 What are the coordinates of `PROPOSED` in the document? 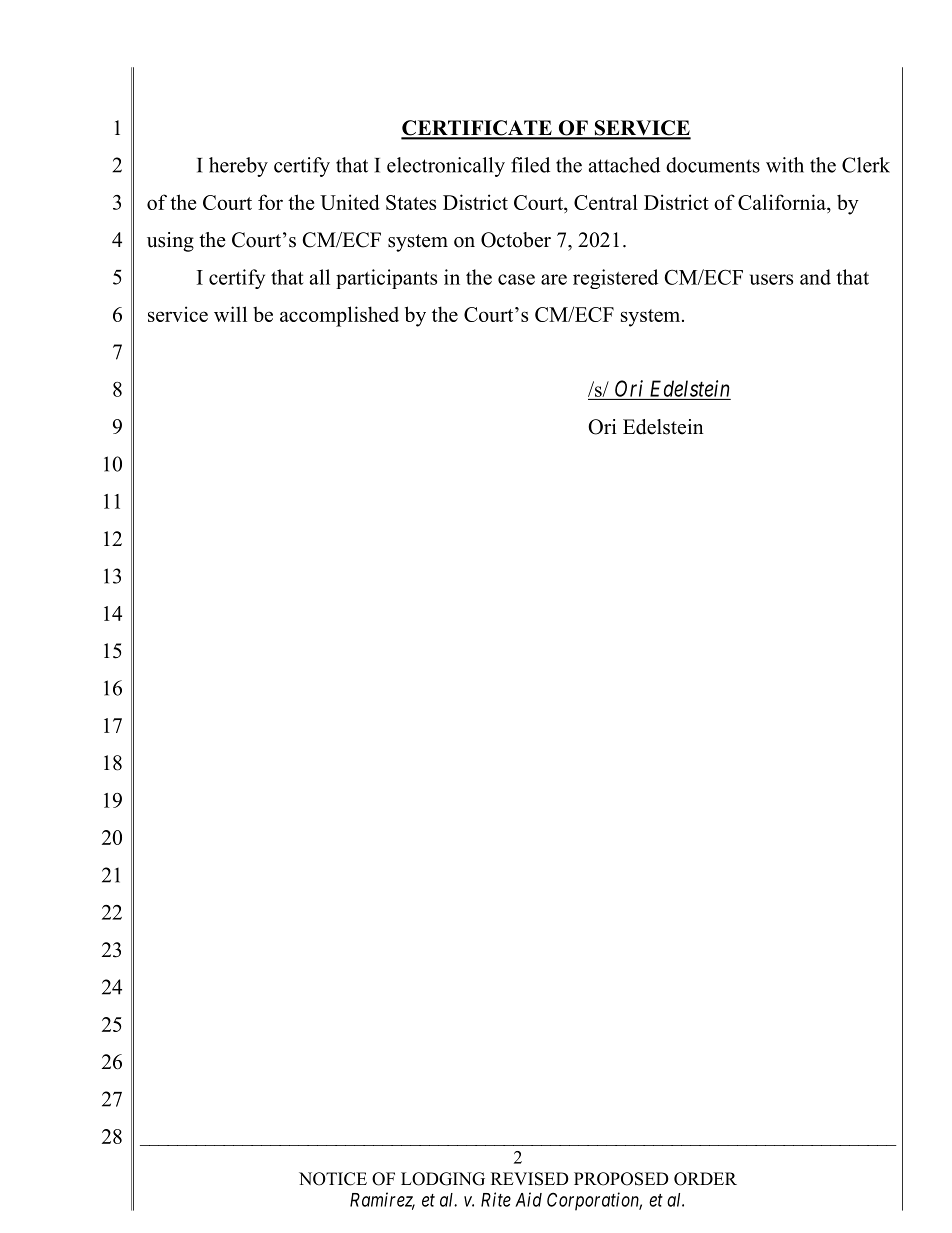 It's located at (621, 1179).
